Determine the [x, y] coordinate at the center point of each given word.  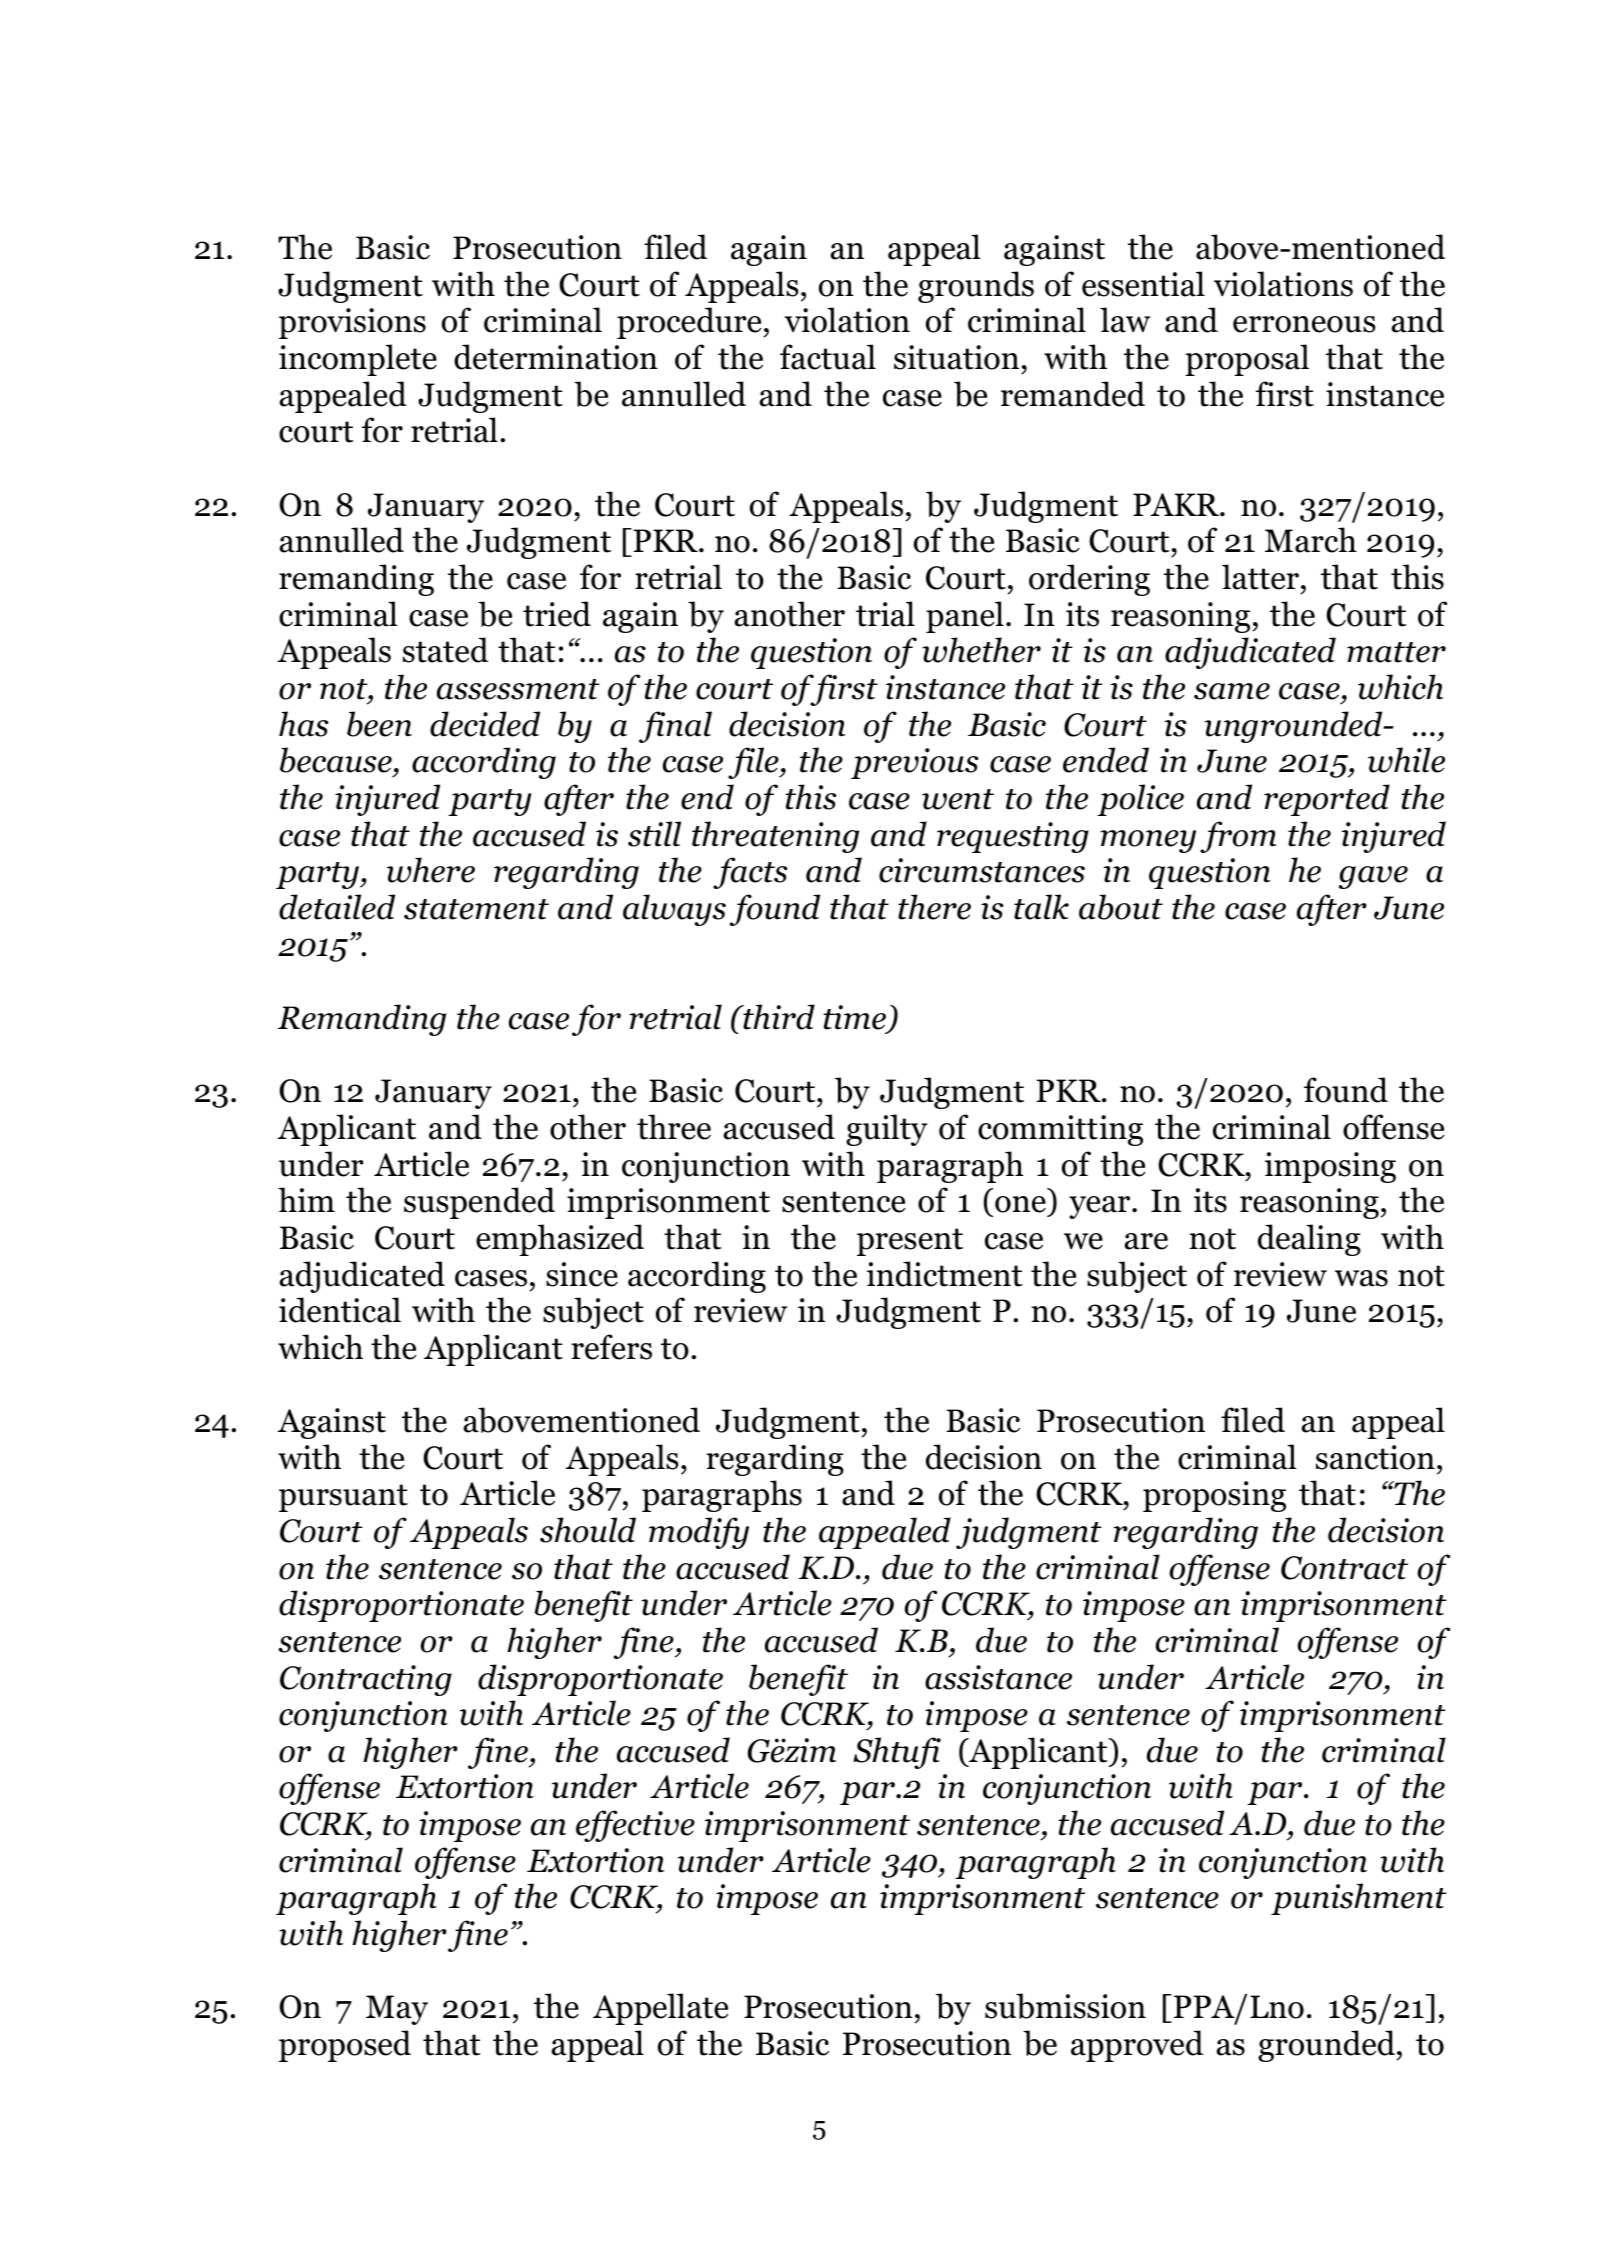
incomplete [358, 360]
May [397, 2010]
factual [828, 357]
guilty [886, 1130]
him [306, 1199]
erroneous [1304, 324]
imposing [1330, 1167]
